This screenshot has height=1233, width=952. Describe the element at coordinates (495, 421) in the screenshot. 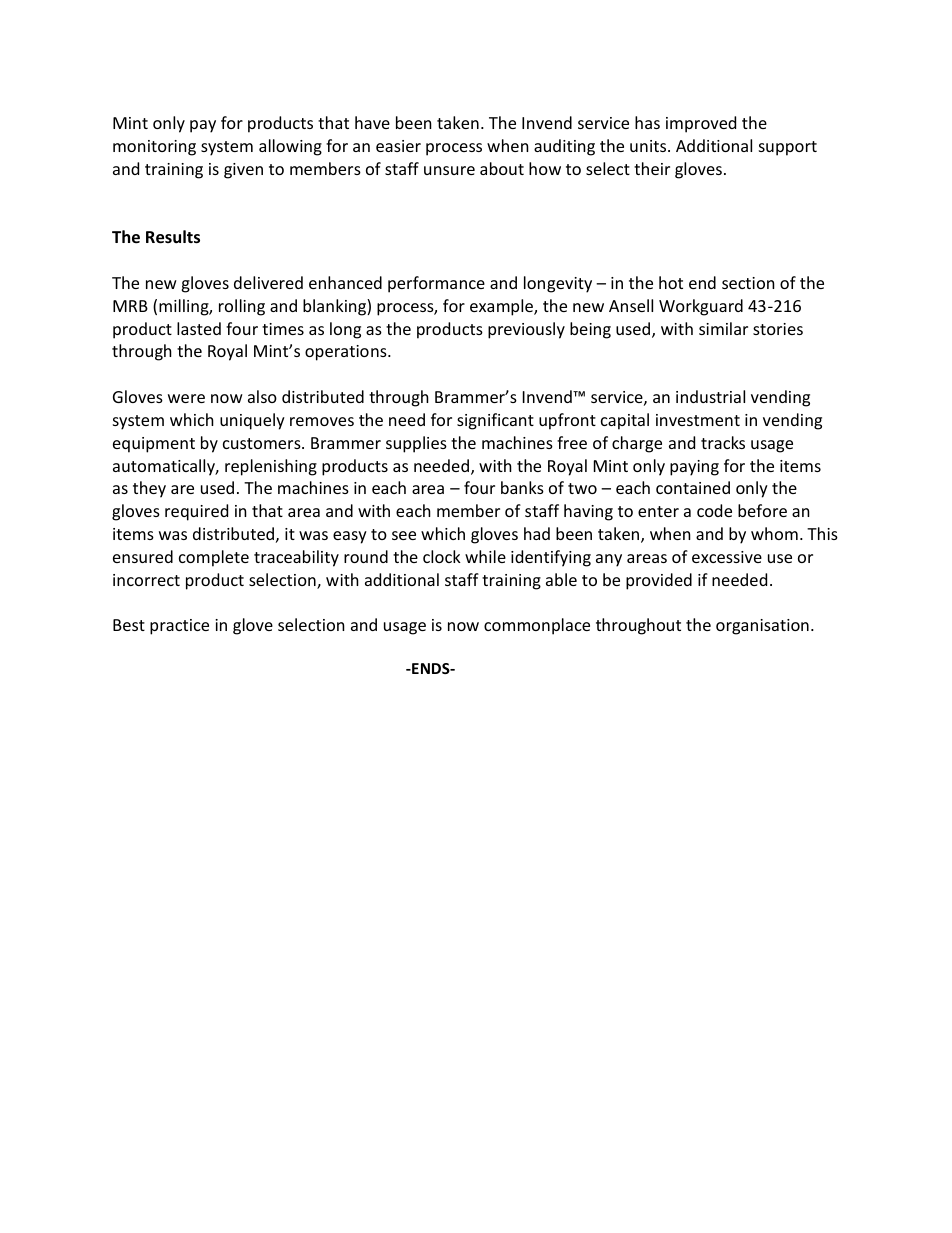

I see `significant` at that location.
